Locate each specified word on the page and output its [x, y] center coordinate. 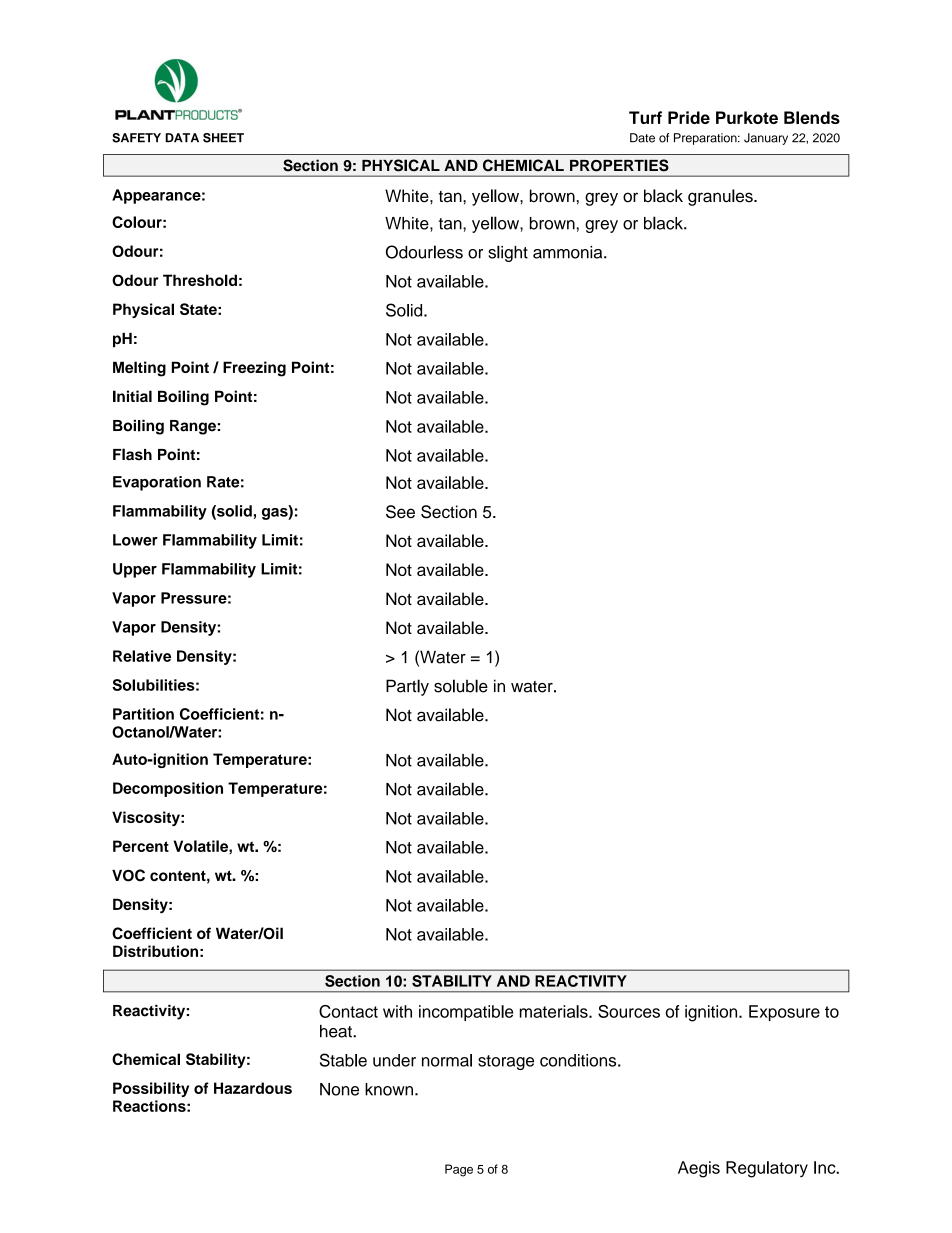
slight [508, 253]
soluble [461, 686]
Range [194, 427]
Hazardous [253, 1088]
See [400, 512]
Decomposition [168, 789]
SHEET [223, 138]
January [766, 139]
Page [459, 1170]
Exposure [784, 1013]
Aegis [699, 1169]
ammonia [569, 252]
